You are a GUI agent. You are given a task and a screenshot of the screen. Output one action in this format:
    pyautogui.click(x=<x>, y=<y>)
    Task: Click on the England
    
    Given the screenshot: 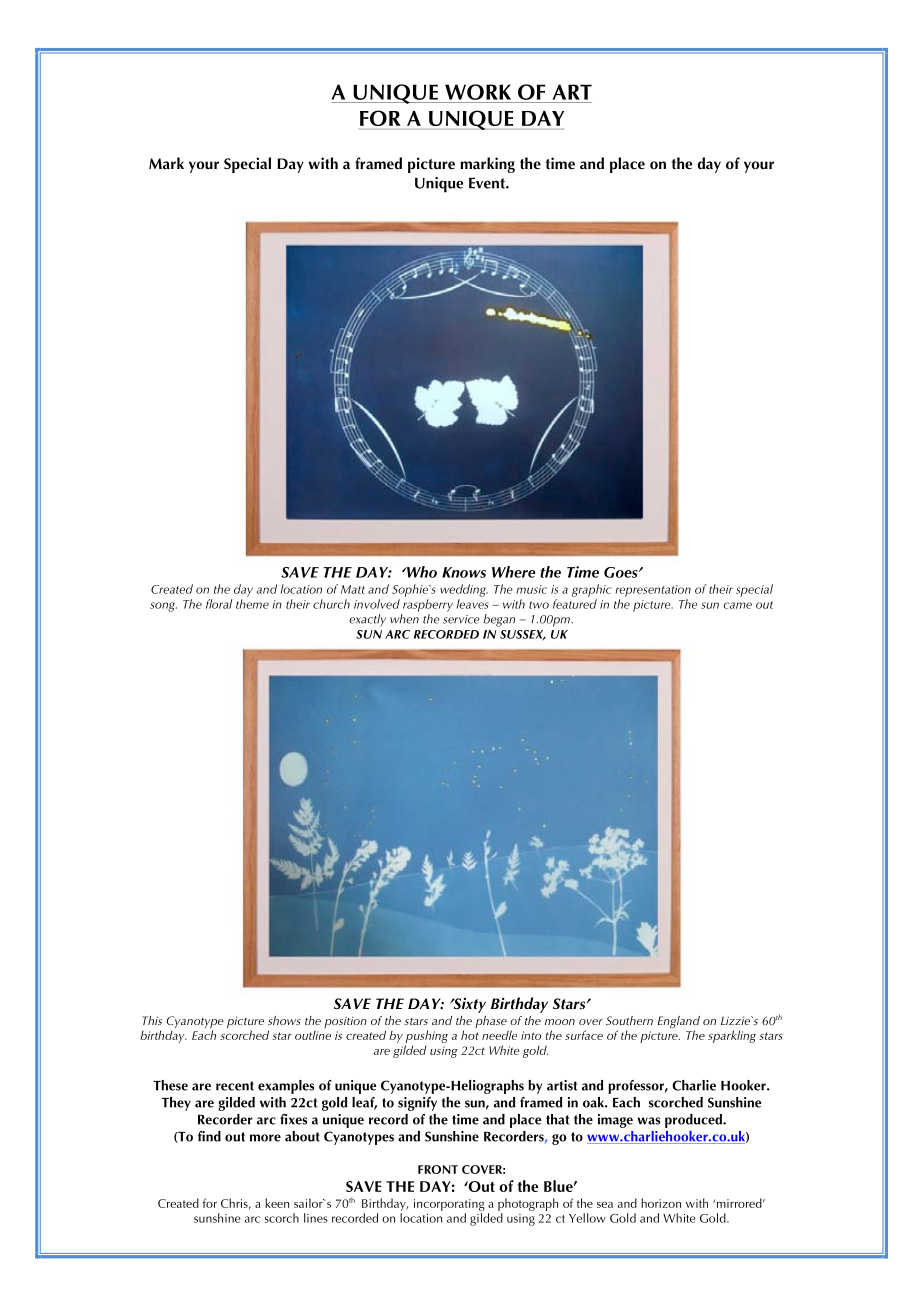 What is the action you would take?
    pyautogui.click(x=678, y=1023)
